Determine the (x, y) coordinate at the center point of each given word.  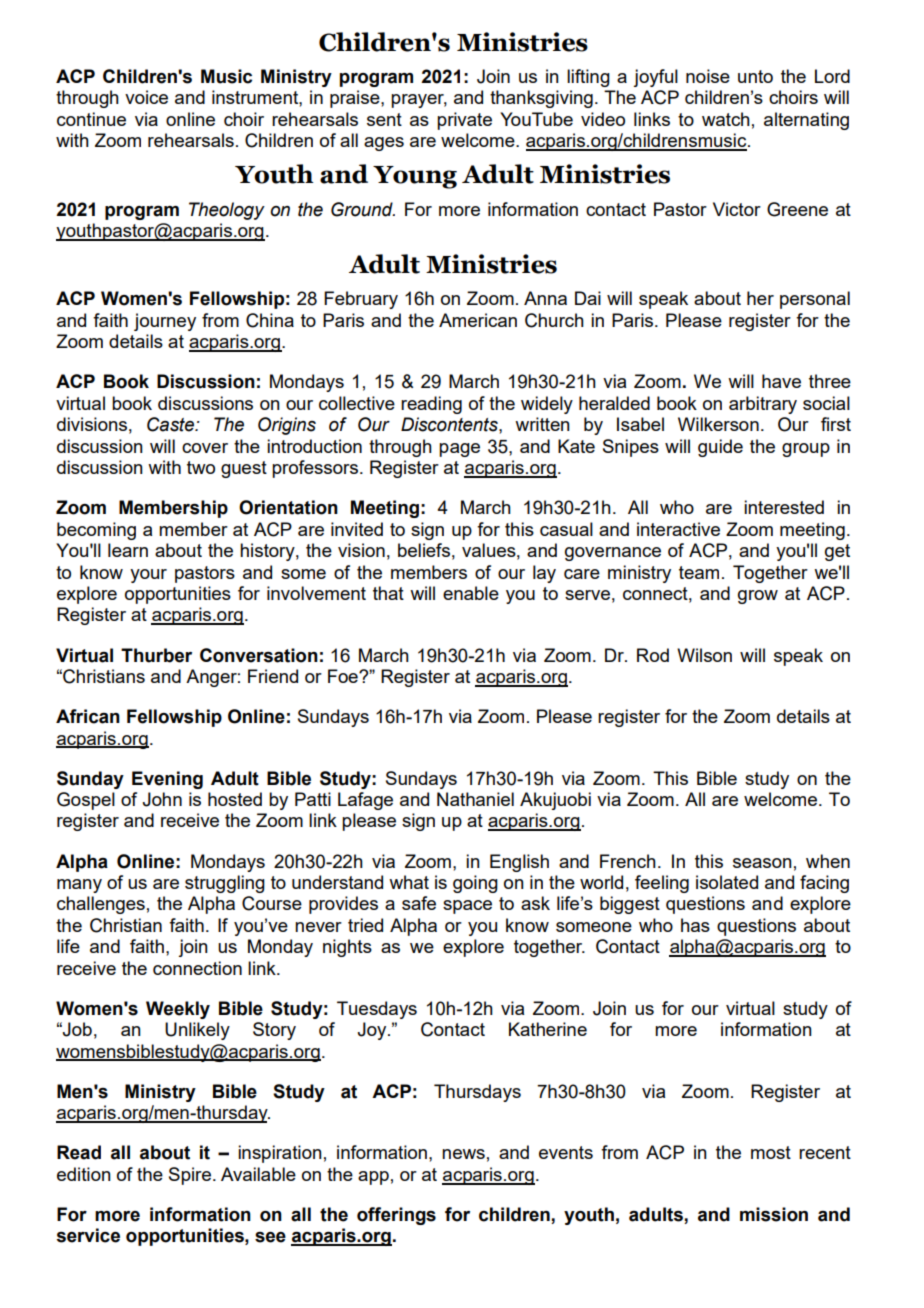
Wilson (704, 655)
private (464, 121)
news (463, 1154)
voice (146, 97)
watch (726, 119)
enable (471, 593)
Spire (190, 1176)
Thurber (156, 655)
